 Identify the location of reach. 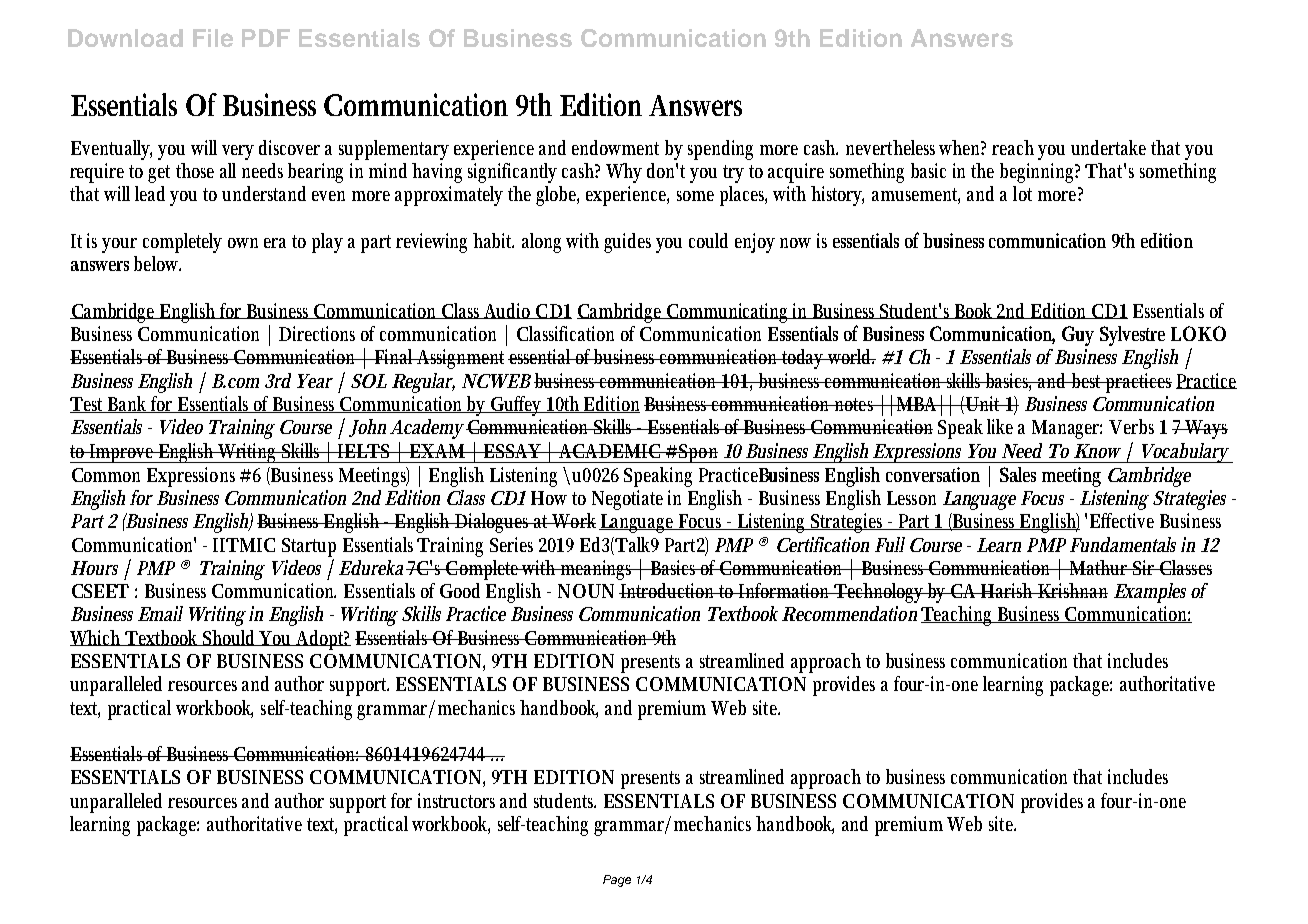
(1015, 147).
